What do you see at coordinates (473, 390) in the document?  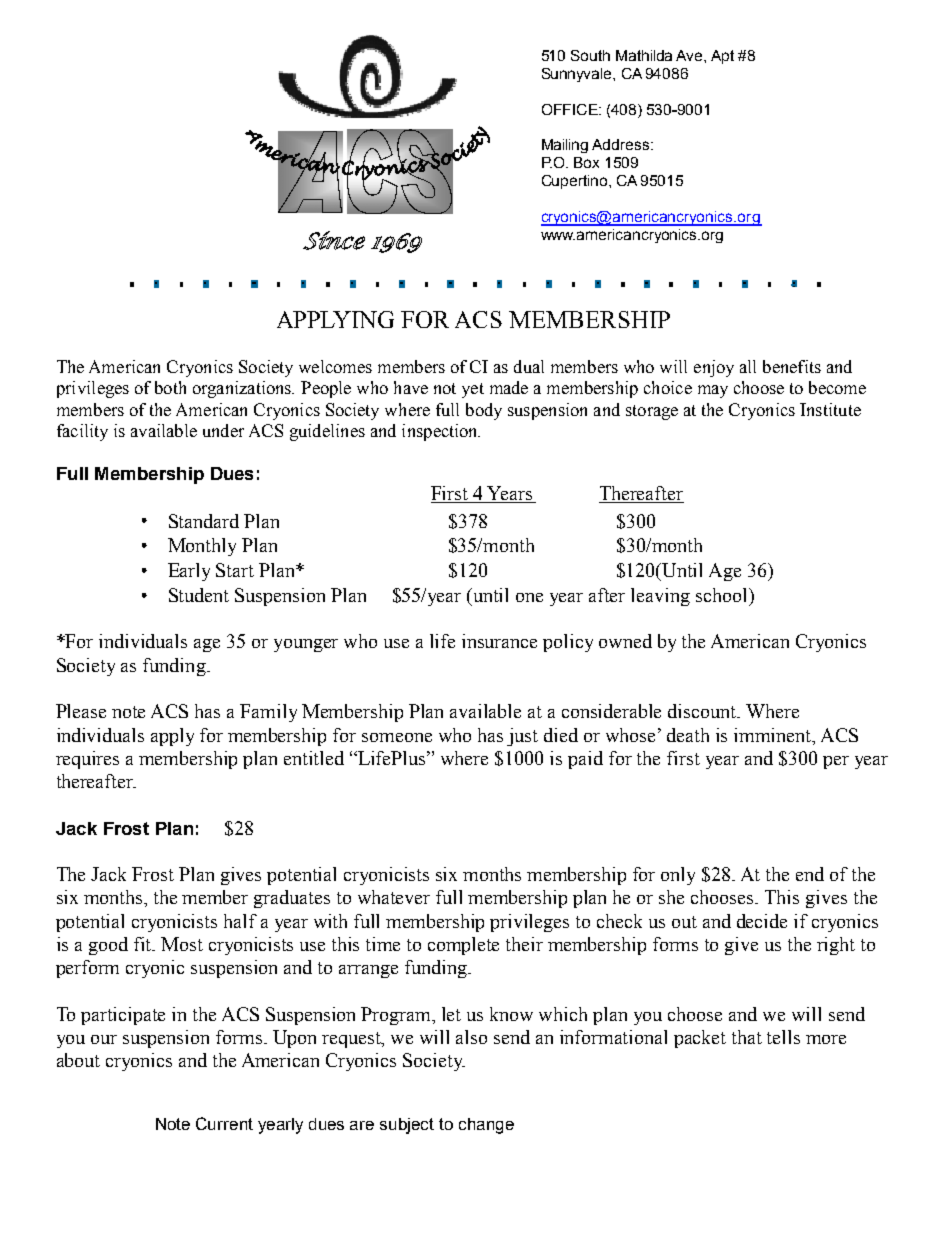 I see `yet` at bounding box center [473, 390].
